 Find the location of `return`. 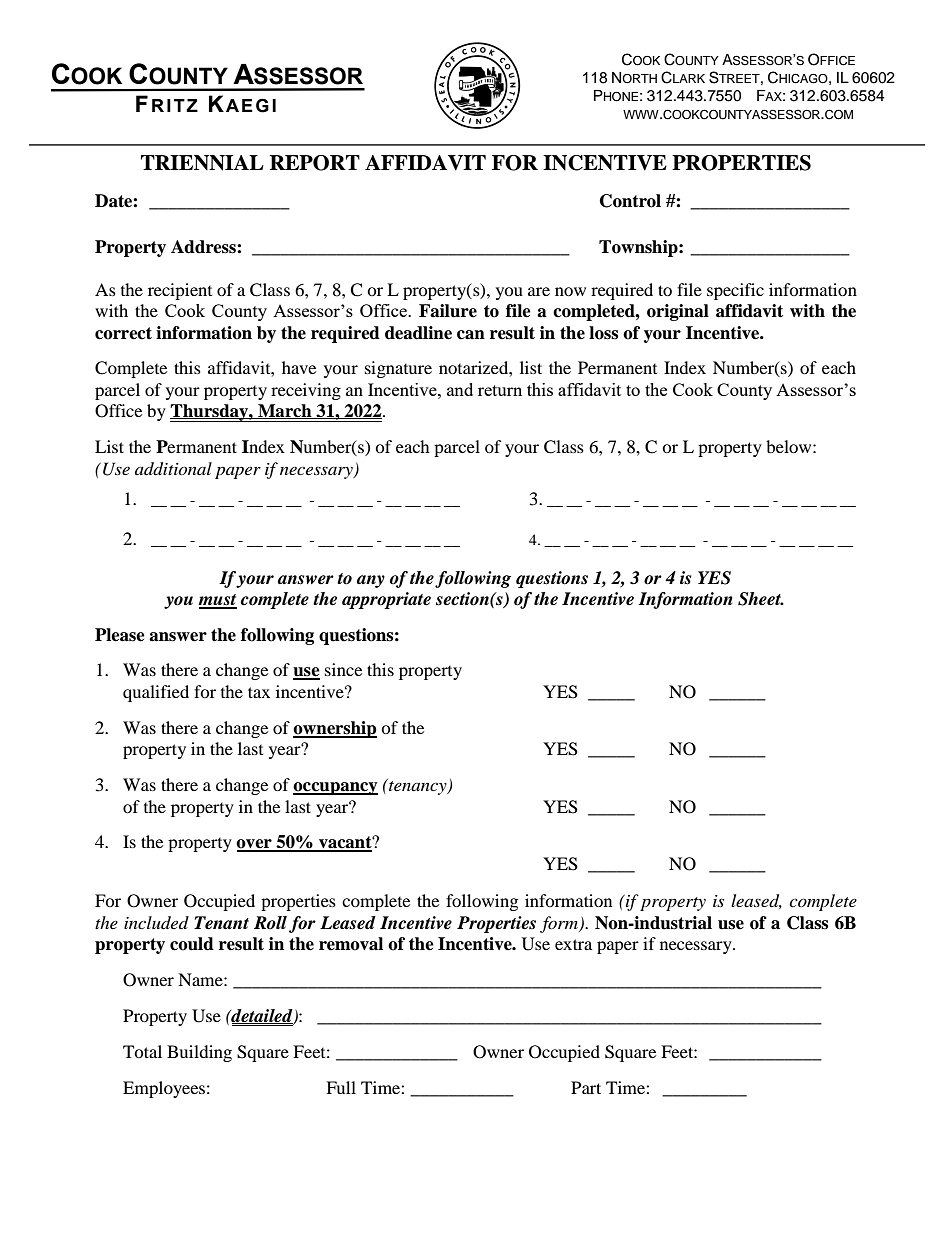

return is located at coordinates (500, 390).
